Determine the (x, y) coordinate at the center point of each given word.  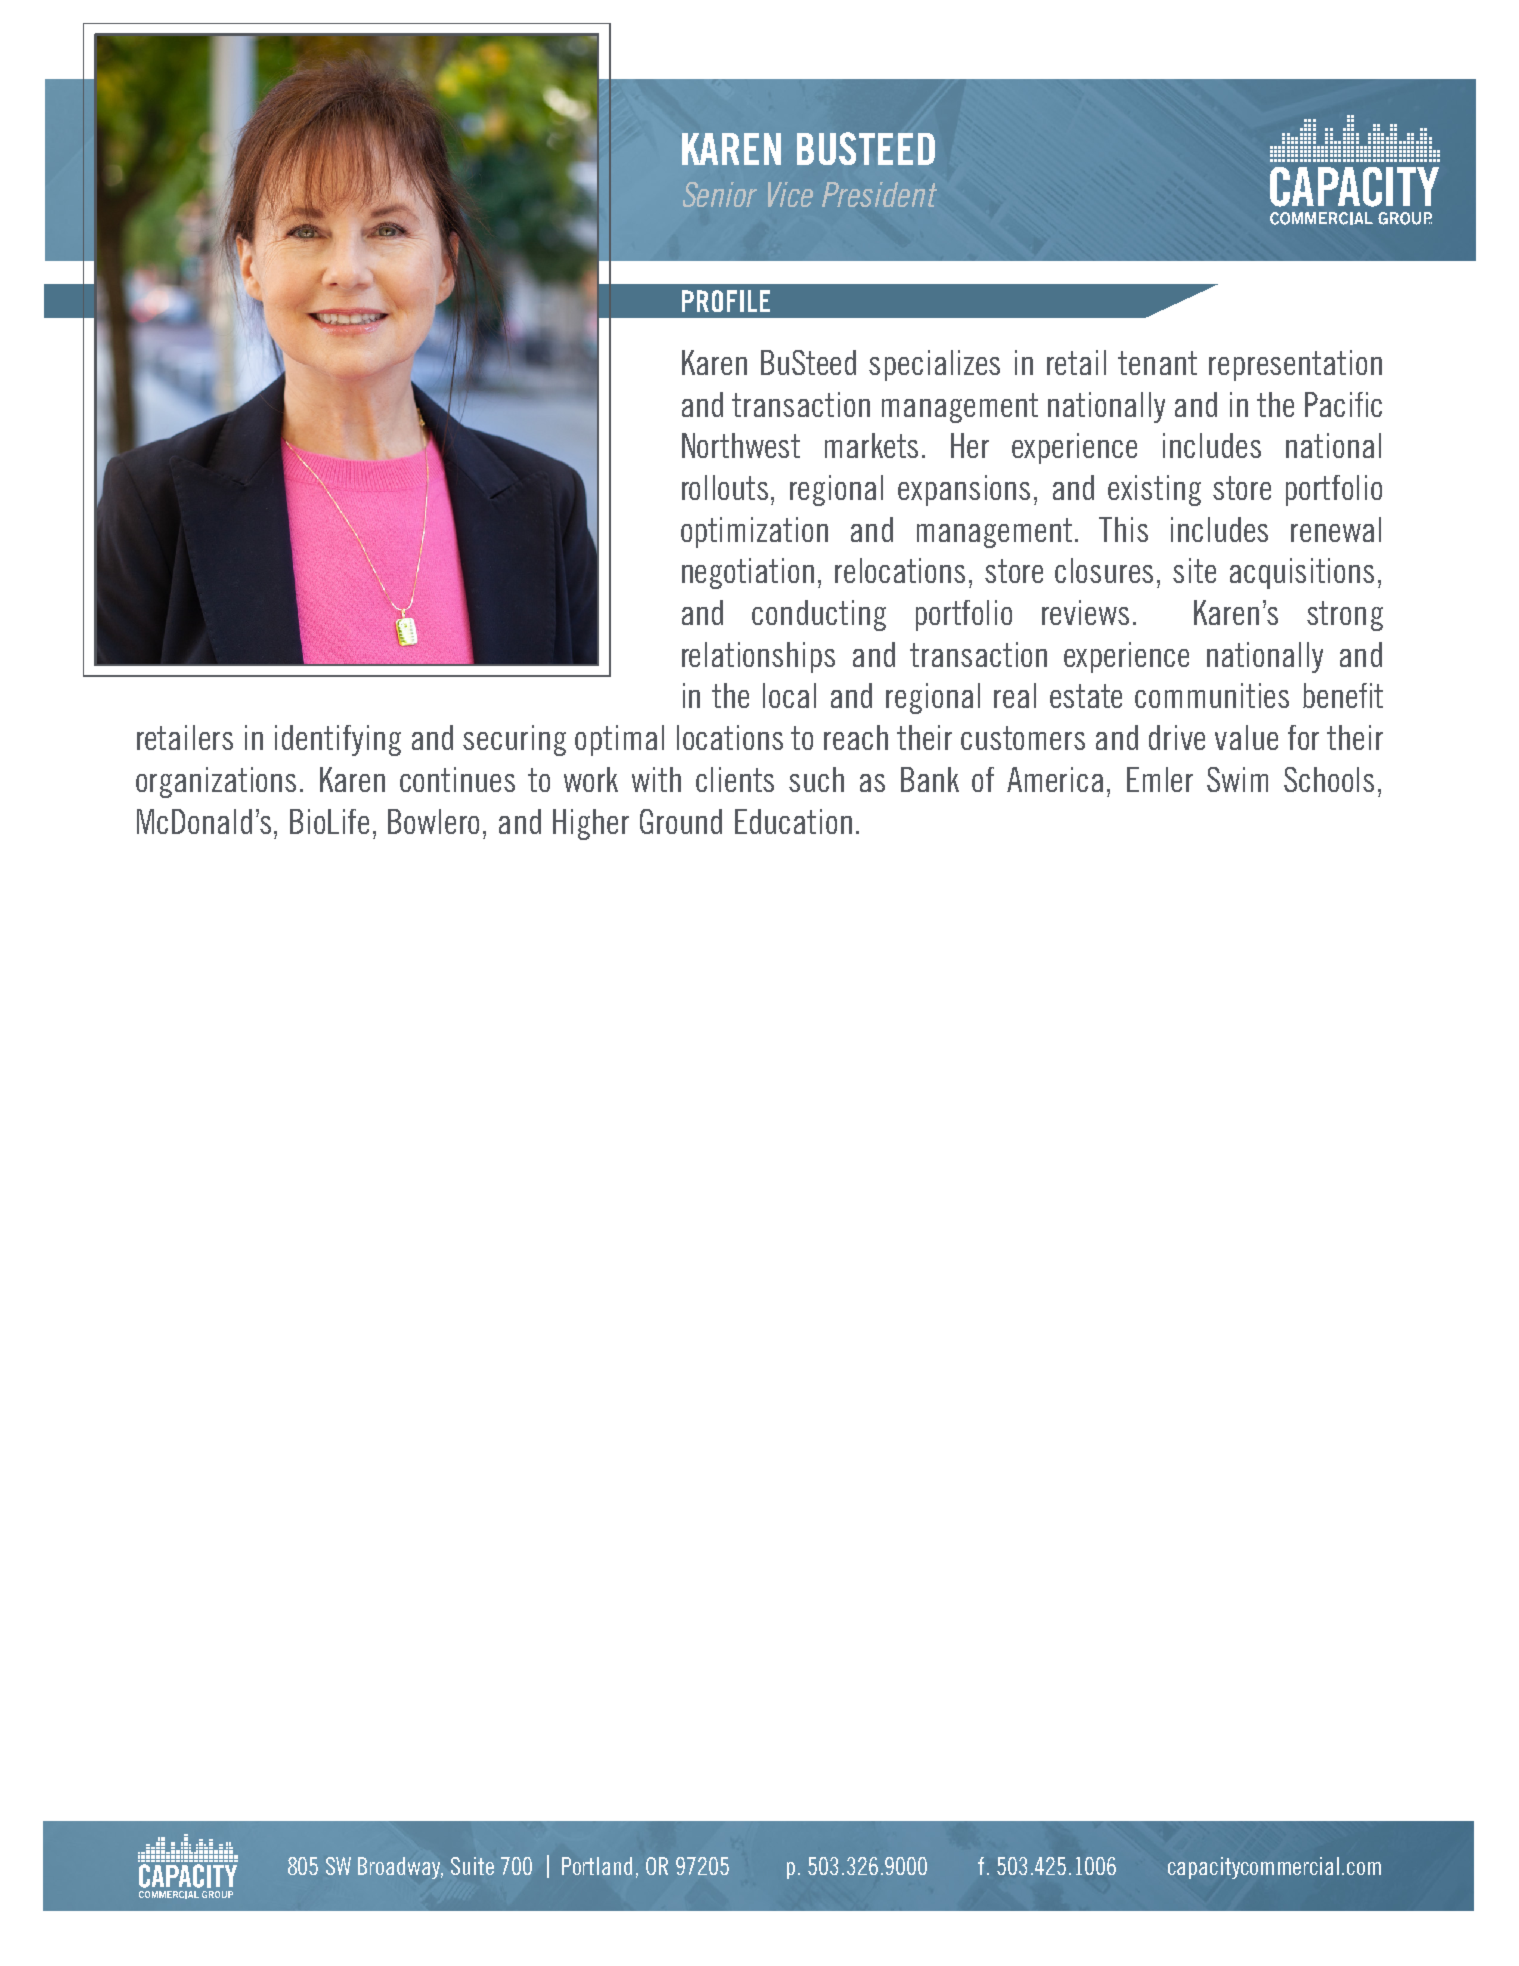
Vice (790, 194)
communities (1212, 695)
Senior (720, 194)
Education (793, 821)
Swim (1237, 779)
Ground (681, 821)
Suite (472, 1866)
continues (457, 779)
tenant (1157, 363)
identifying (338, 740)
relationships (758, 657)
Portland (597, 1866)
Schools (1329, 779)
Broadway (400, 1868)
